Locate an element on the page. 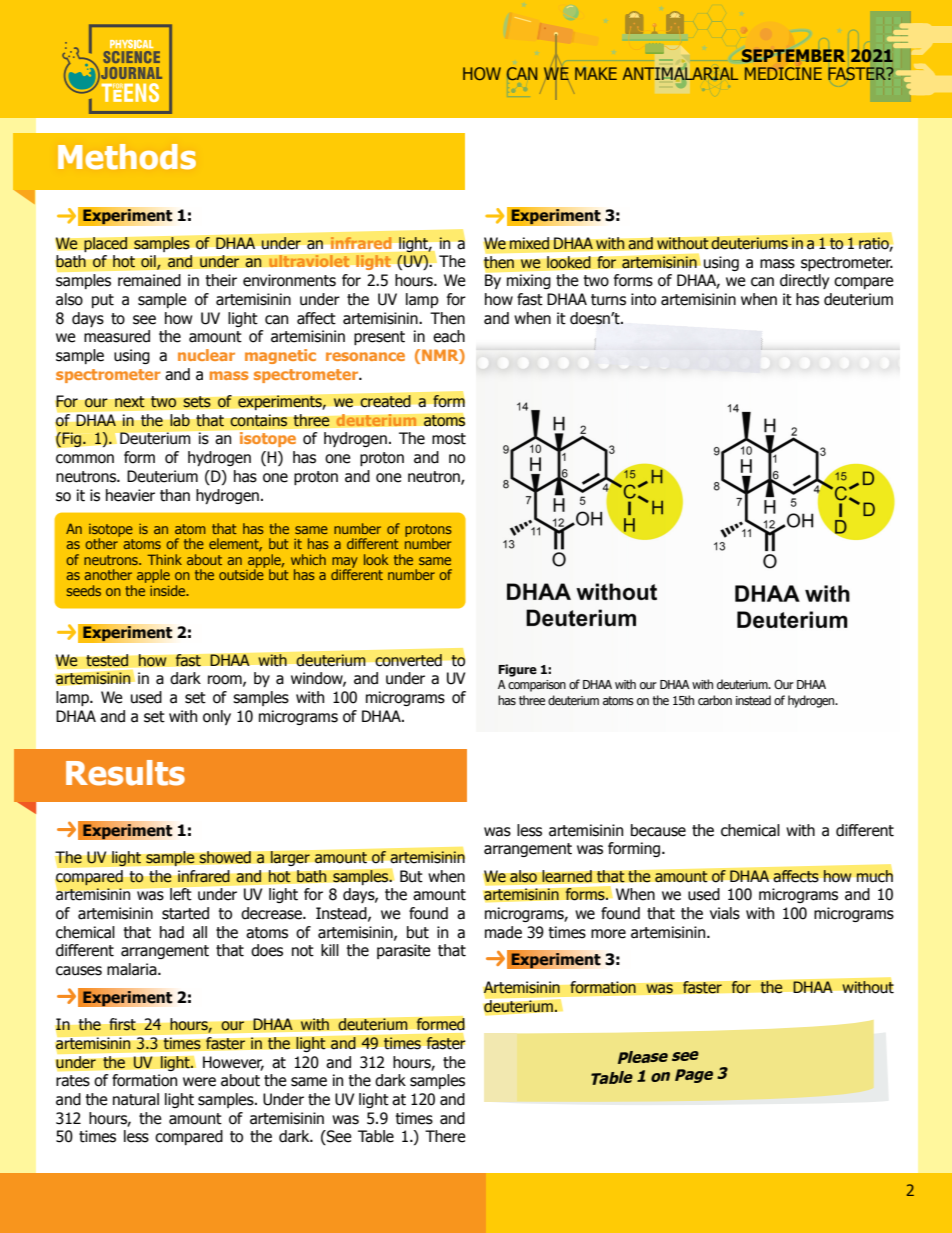 The width and height of the image is (952, 1233). MAKE is located at coordinates (596, 73).
